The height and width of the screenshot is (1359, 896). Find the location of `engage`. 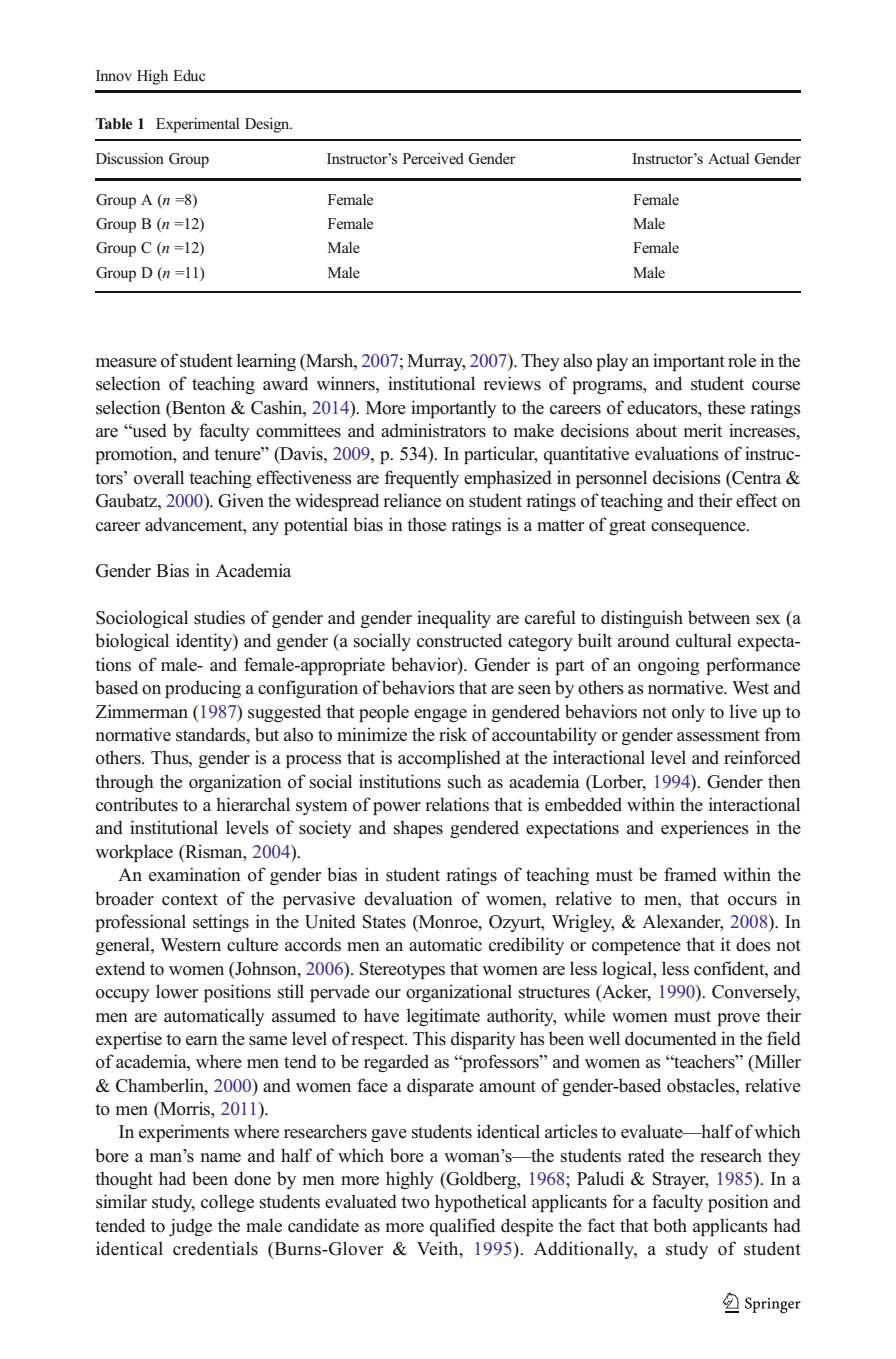

engage is located at coordinates (440, 715).
